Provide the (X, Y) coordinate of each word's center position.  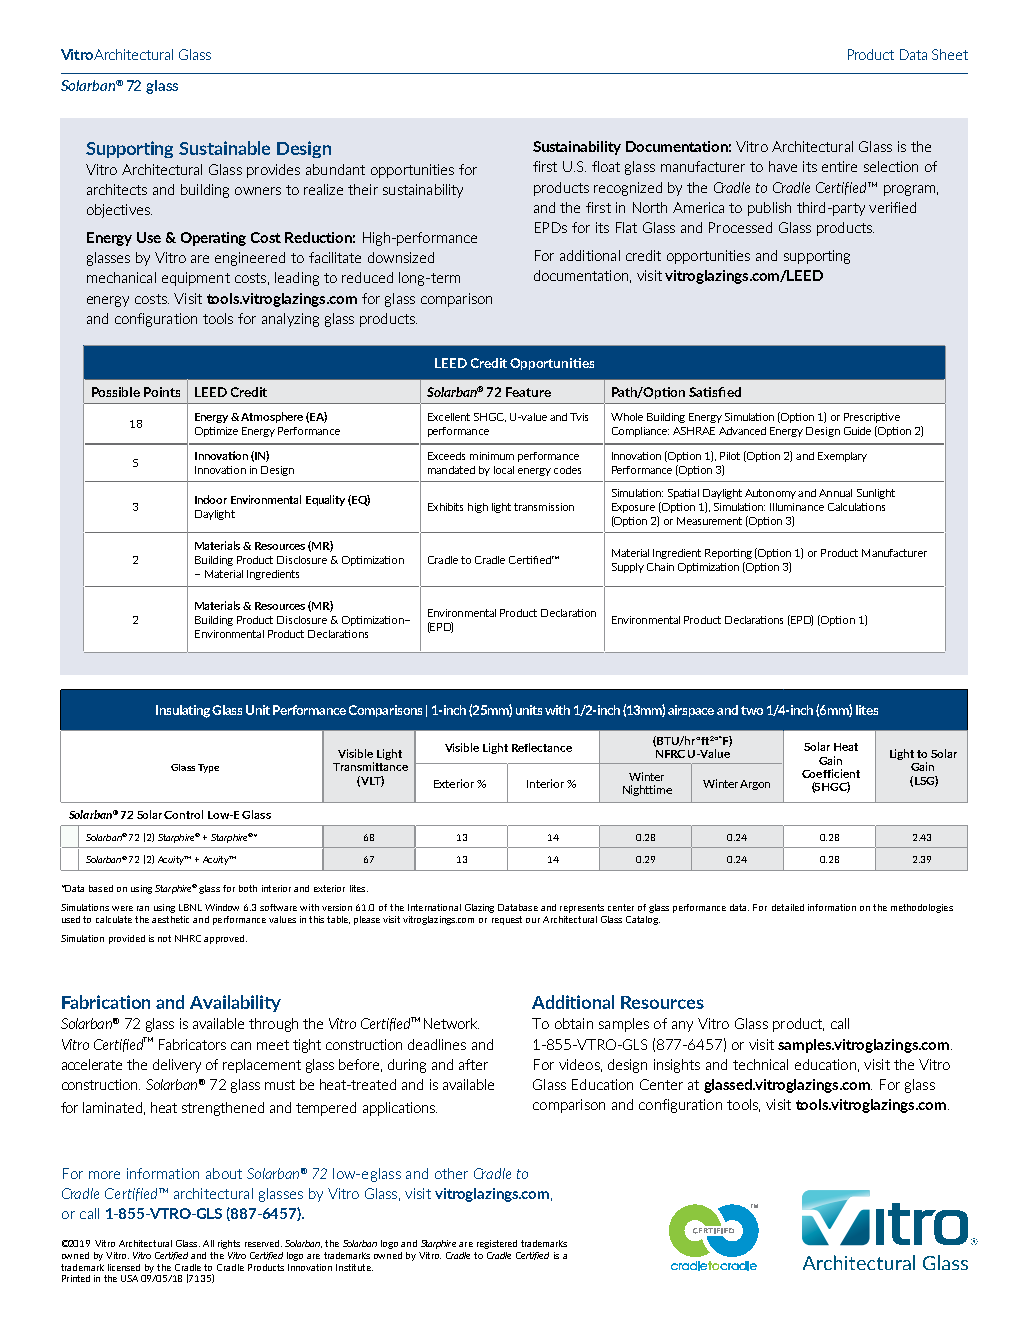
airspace (691, 711)
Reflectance (542, 747)
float (606, 166)
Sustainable (224, 148)
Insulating (184, 711)
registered (497, 1244)
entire (839, 166)
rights (229, 1244)
